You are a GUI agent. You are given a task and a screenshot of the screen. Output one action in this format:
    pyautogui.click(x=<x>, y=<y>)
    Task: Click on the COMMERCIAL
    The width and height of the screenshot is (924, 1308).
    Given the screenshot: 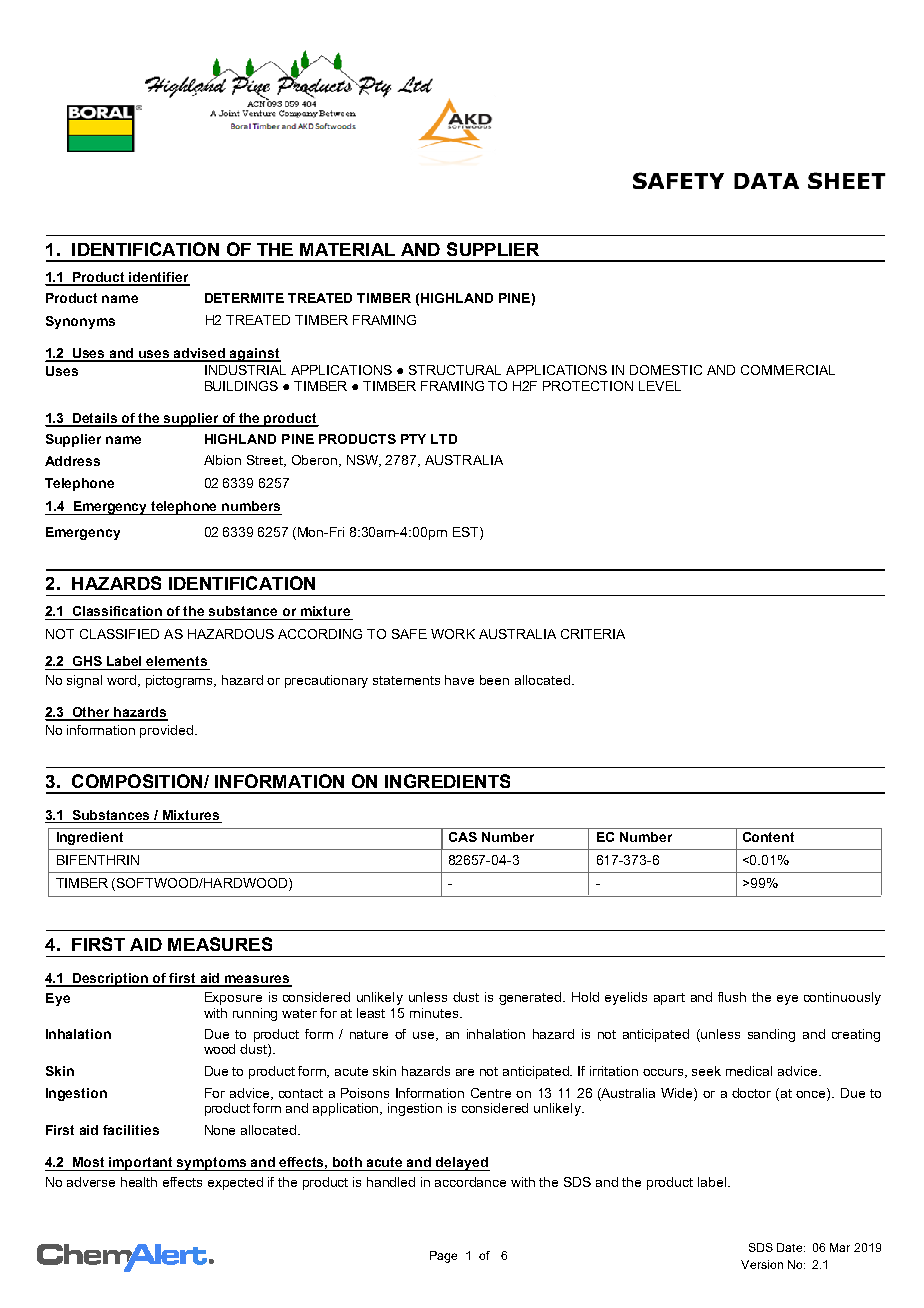 What is the action you would take?
    pyautogui.click(x=788, y=370)
